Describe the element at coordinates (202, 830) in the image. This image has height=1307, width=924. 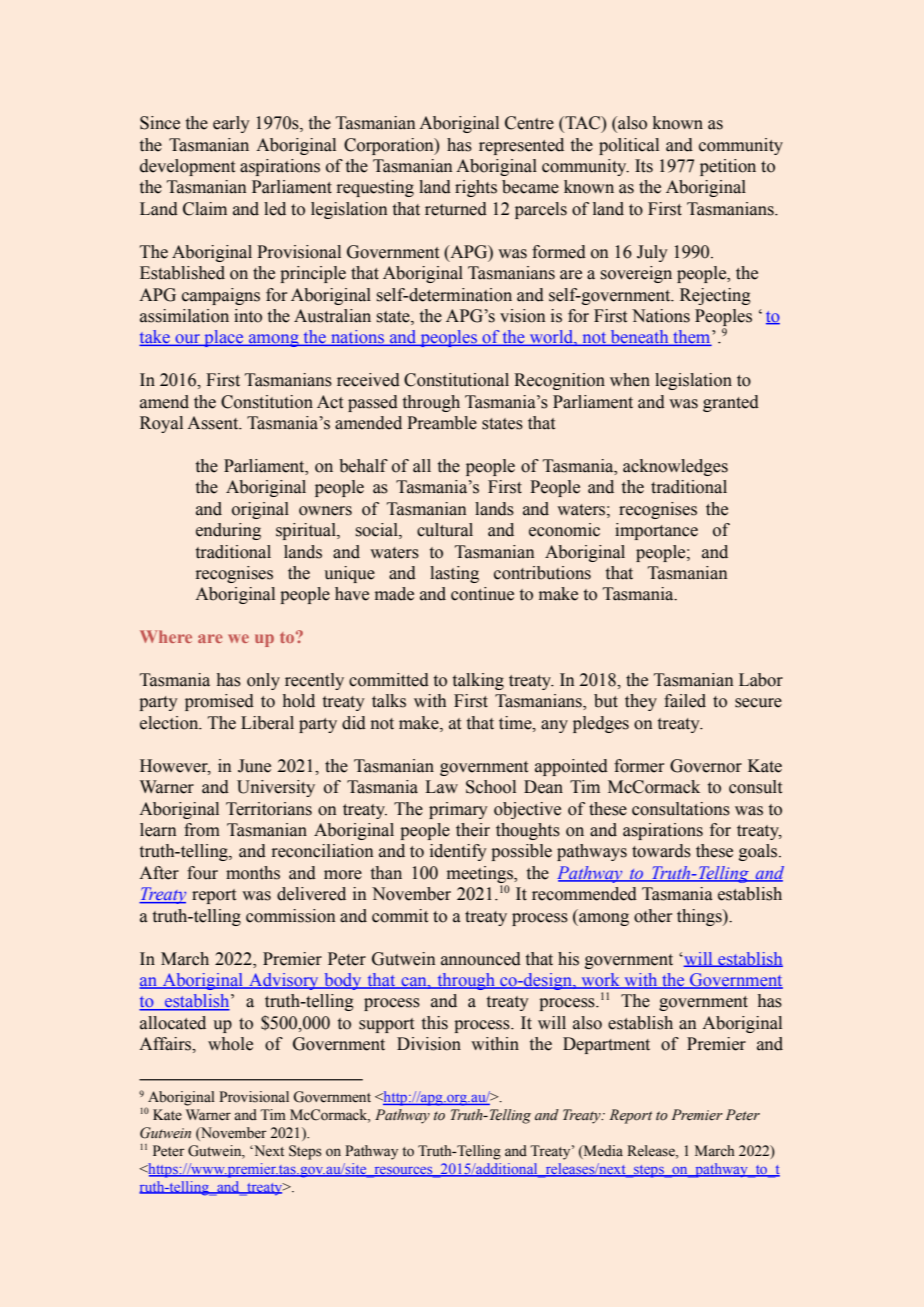
I see `from` at that location.
